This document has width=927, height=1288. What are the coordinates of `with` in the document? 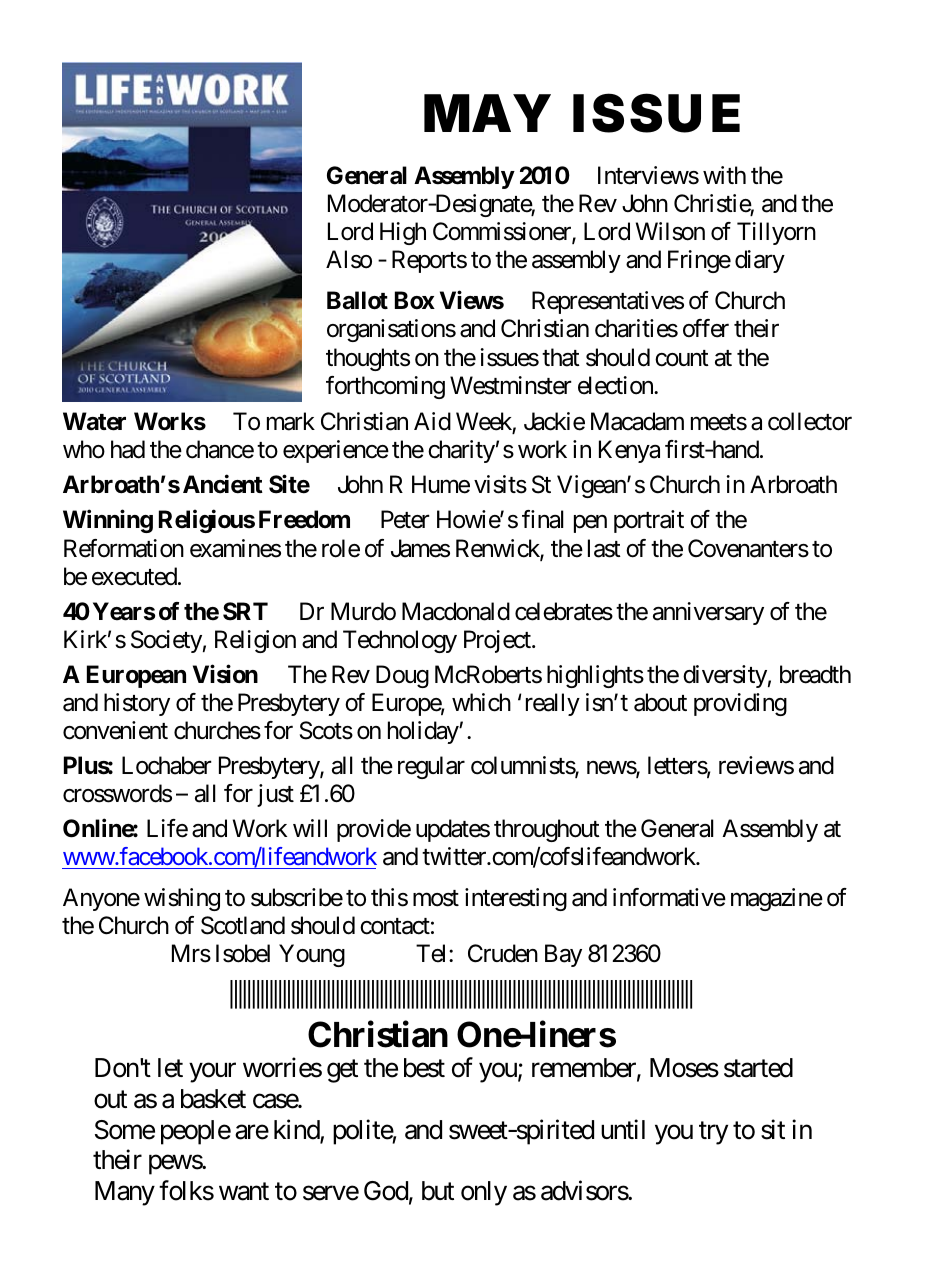 It's located at (724, 175).
